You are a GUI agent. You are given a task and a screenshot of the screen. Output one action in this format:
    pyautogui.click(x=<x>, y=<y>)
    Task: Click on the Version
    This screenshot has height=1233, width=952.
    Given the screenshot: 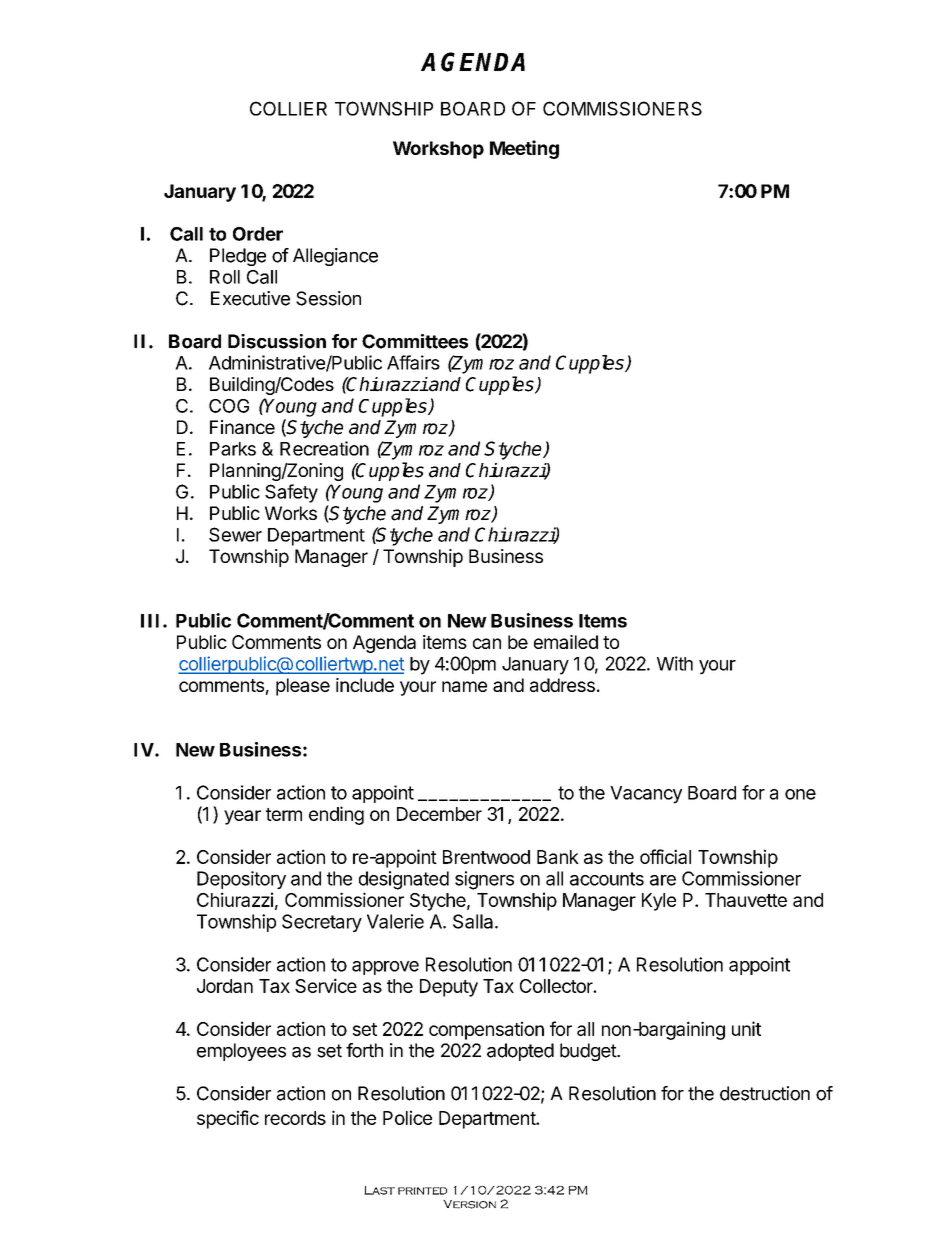 What is the action you would take?
    pyautogui.click(x=469, y=1204)
